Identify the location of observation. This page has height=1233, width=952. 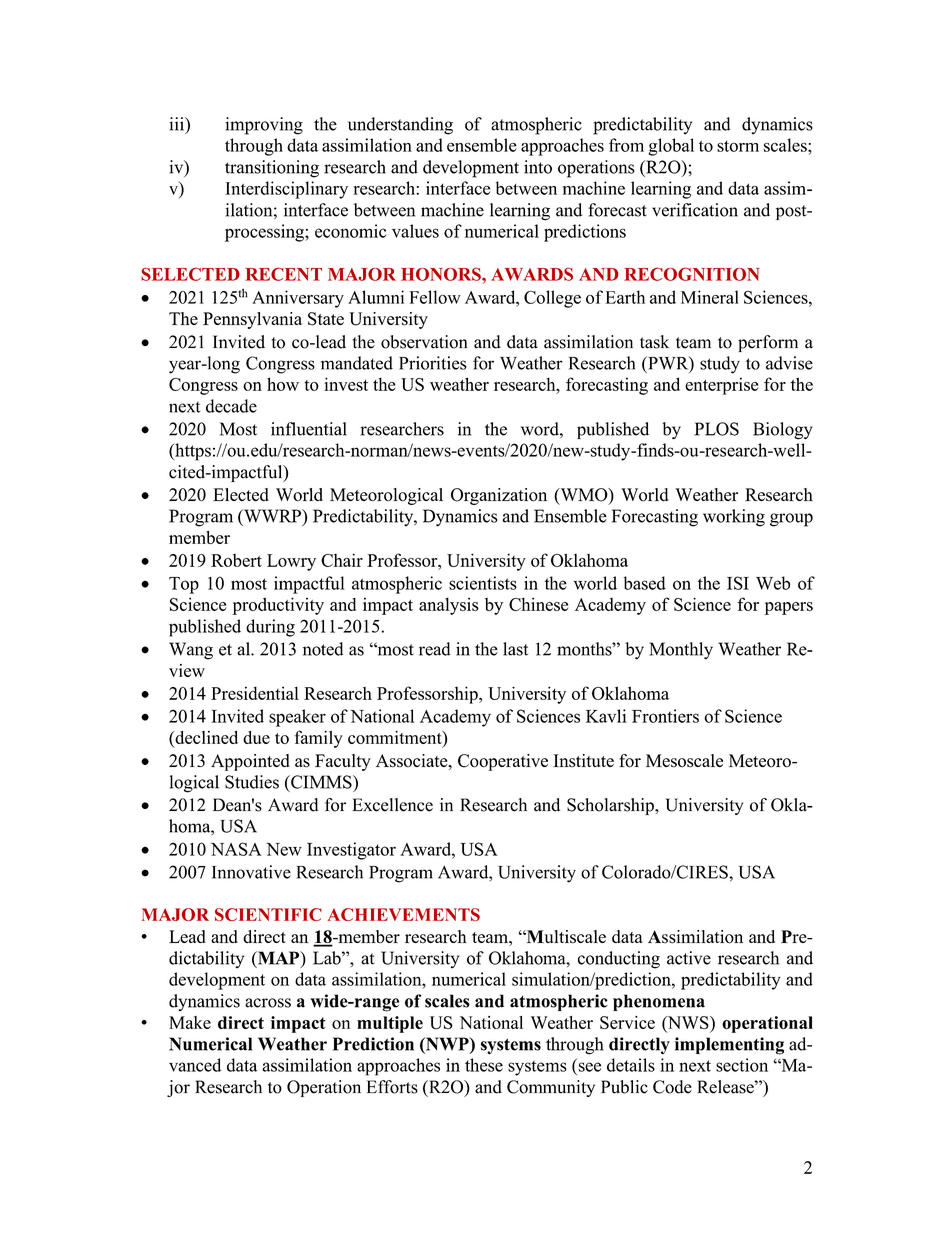
(424, 342).
